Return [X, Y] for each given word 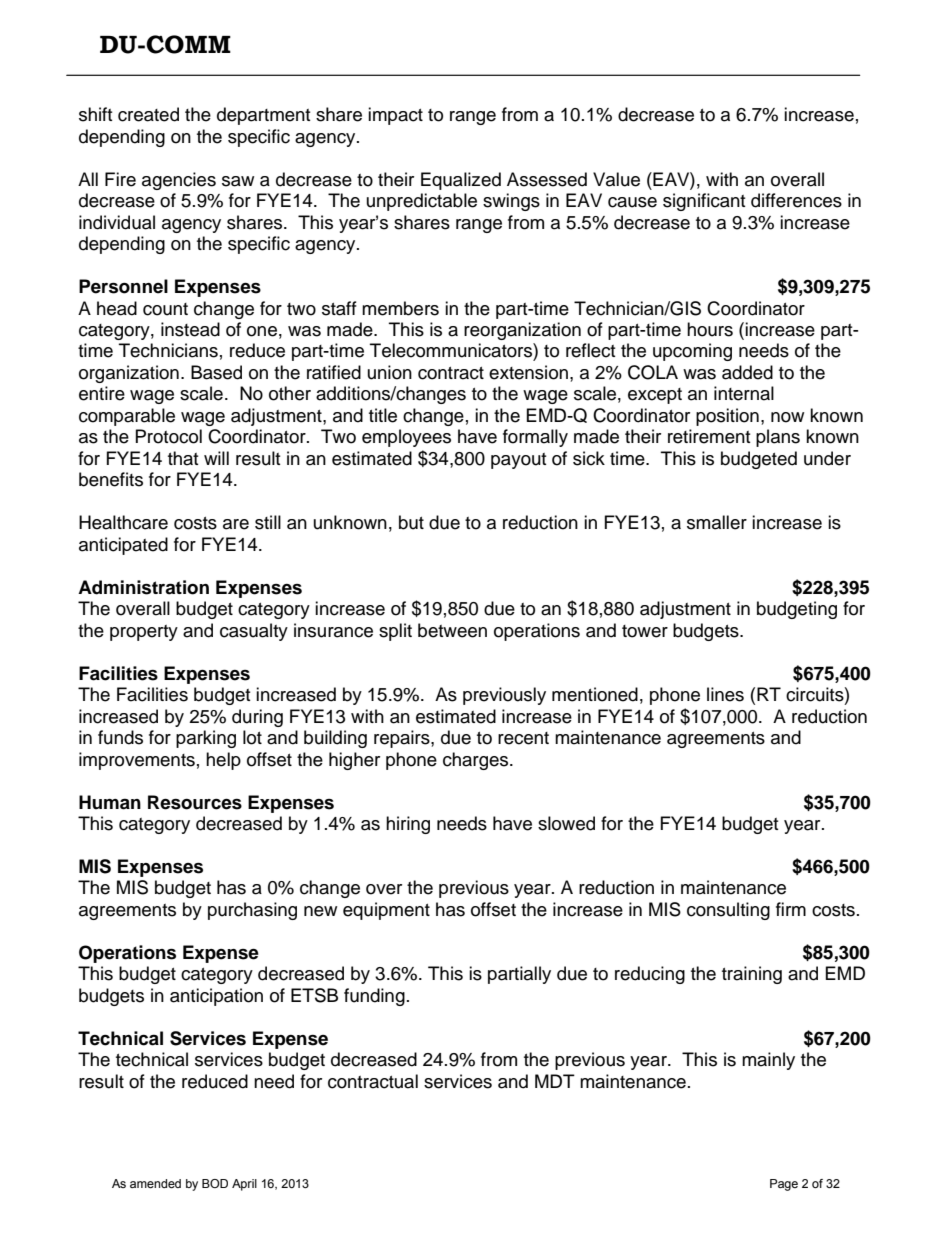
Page [784, 1185]
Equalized [461, 181]
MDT [555, 1081]
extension [528, 372]
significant [704, 202]
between [452, 630]
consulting [728, 911]
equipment [386, 911]
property [144, 633]
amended [155, 1183]
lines [725, 694]
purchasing [252, 911]
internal [744, 393]
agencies [179, 181]
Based [216, 372]
